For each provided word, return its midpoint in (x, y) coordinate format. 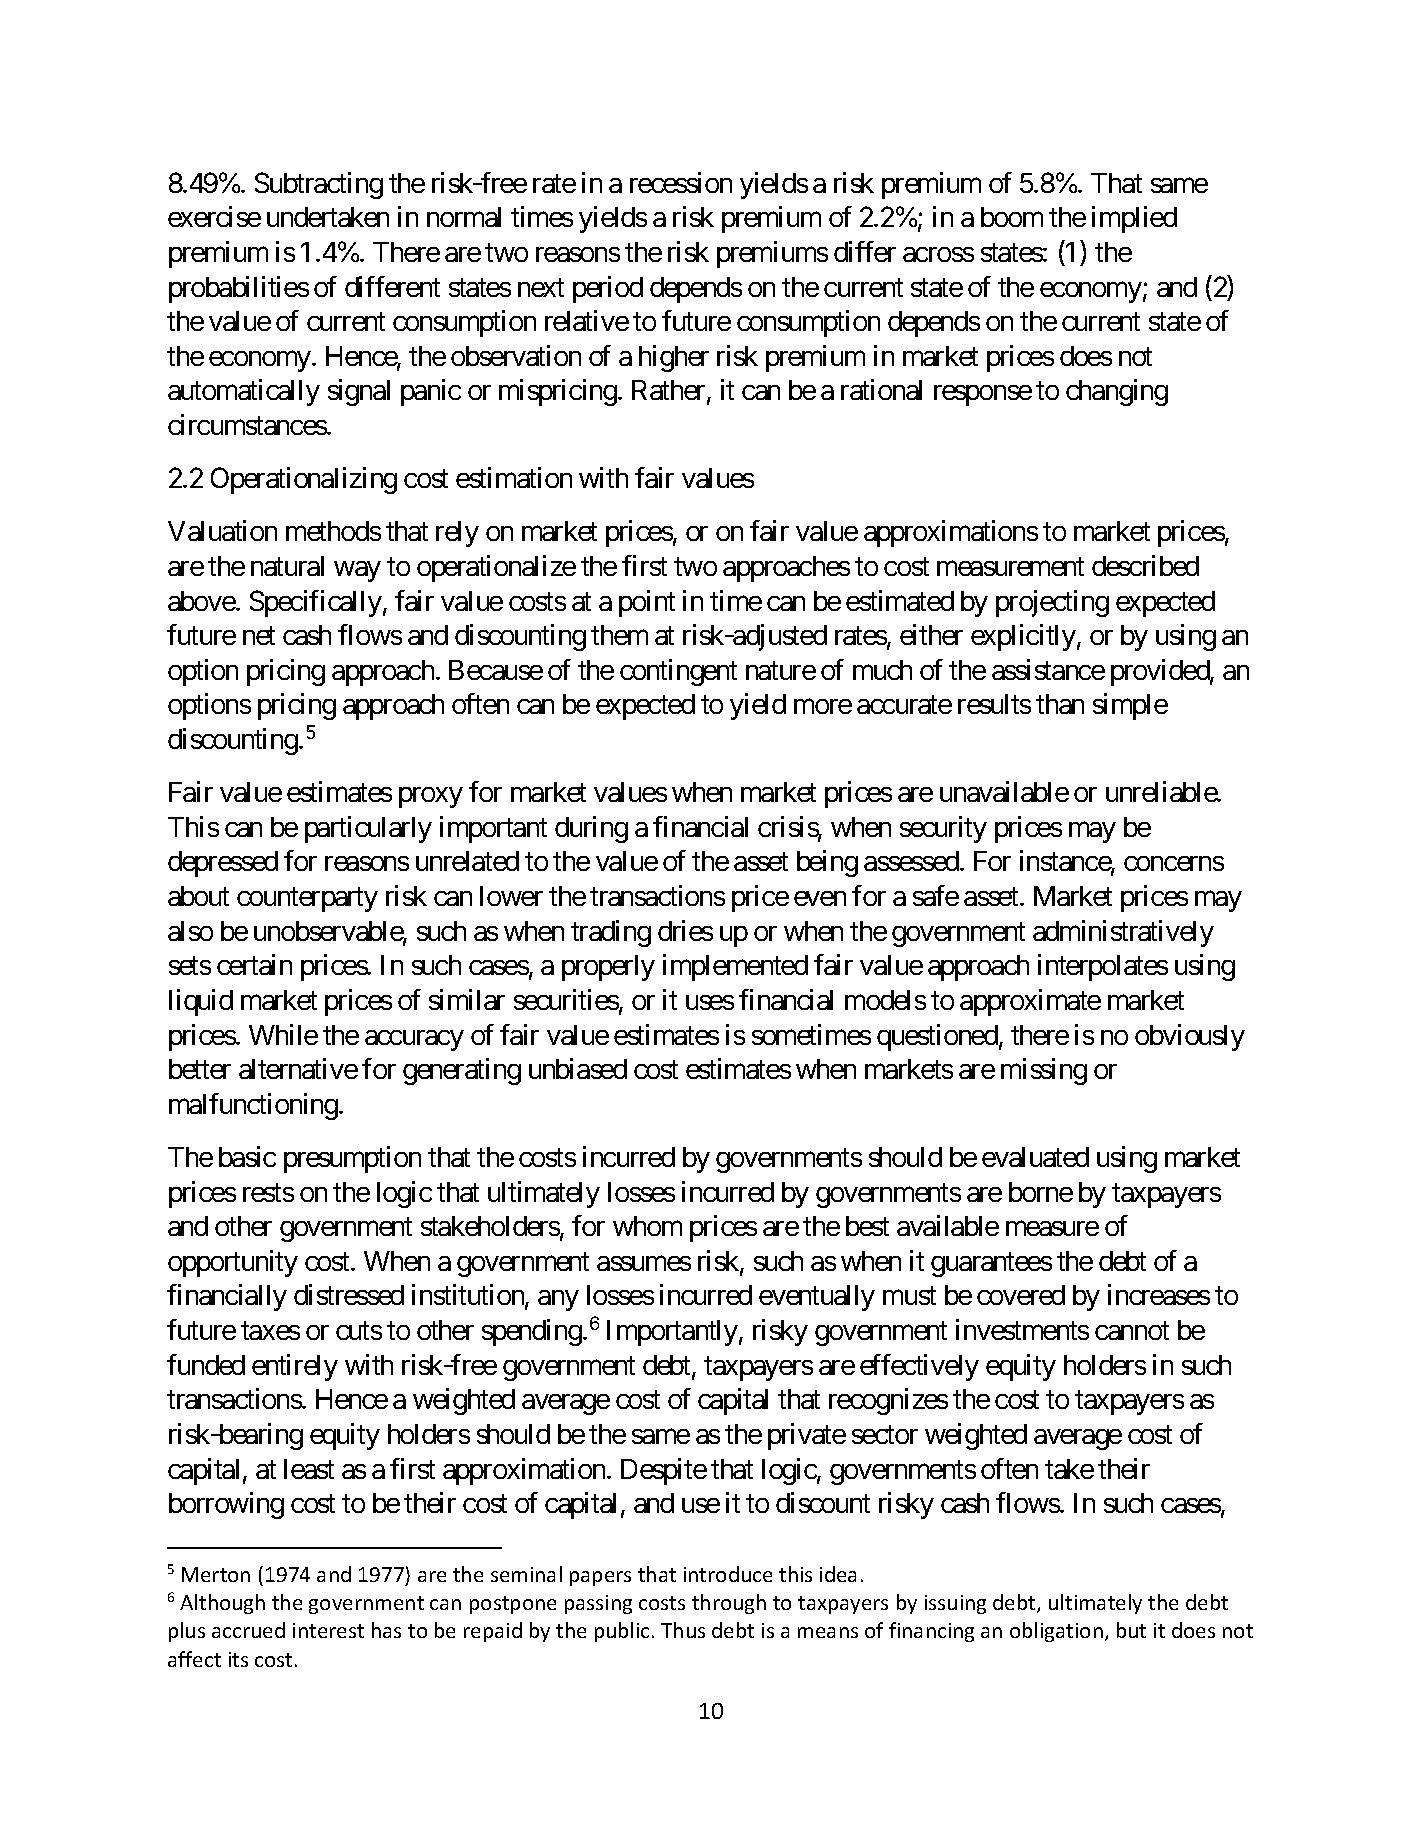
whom (647, 1226)
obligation (1056, 1632)
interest (328, 1630)
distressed (349, 1294)
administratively (1123, 933)
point (647, 603)
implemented (735, 967)
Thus (683, 1630)
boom (1012, 217)
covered (1021, 1295)
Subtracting (319, 185)
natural (287, 566)
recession (681, 182)
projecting (1052, 603)
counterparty (307, 900)
